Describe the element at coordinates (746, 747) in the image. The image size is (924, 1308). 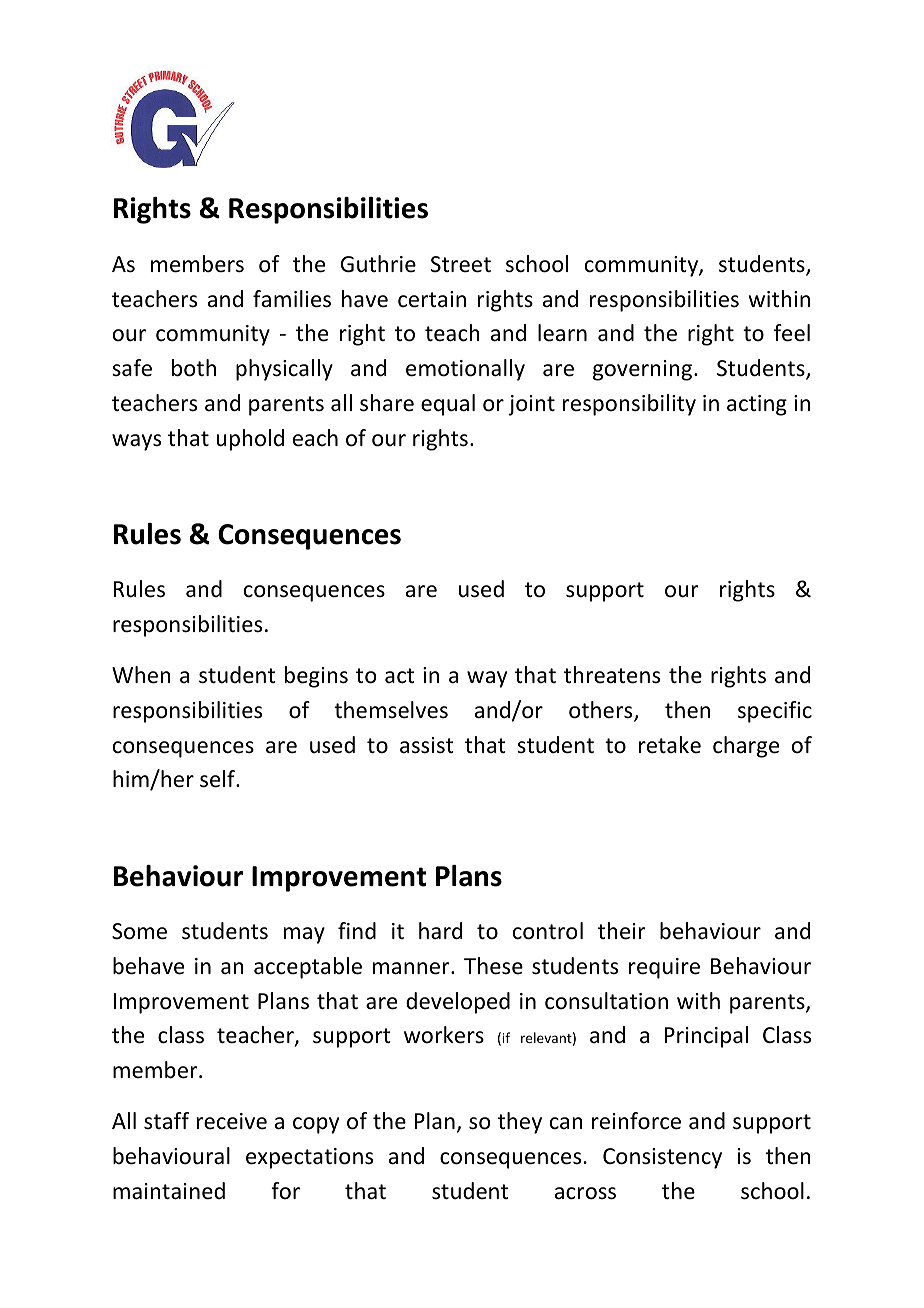
I see `charge` at that location.
